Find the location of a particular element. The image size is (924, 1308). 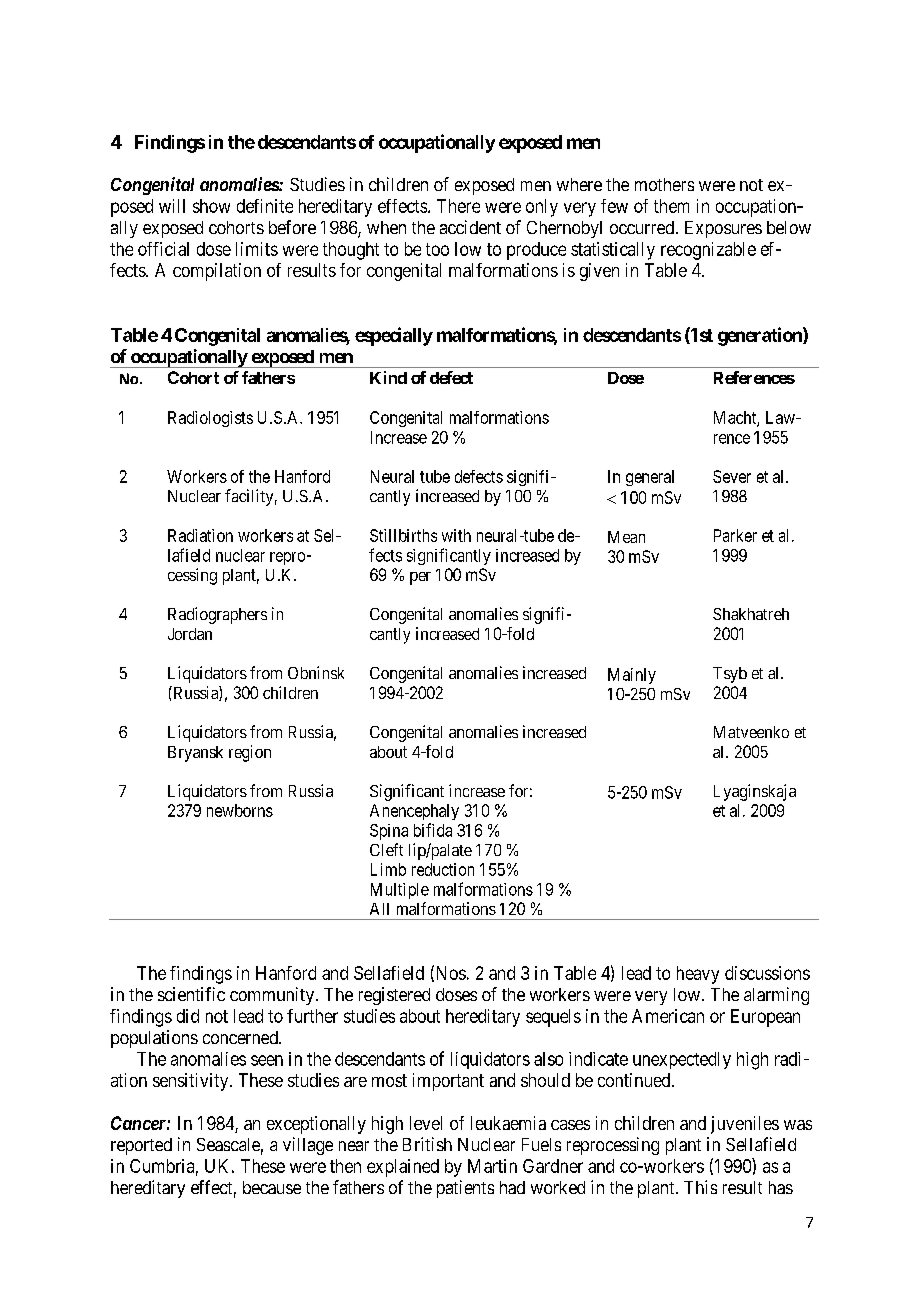

show is located at coordinates (211, 206).
